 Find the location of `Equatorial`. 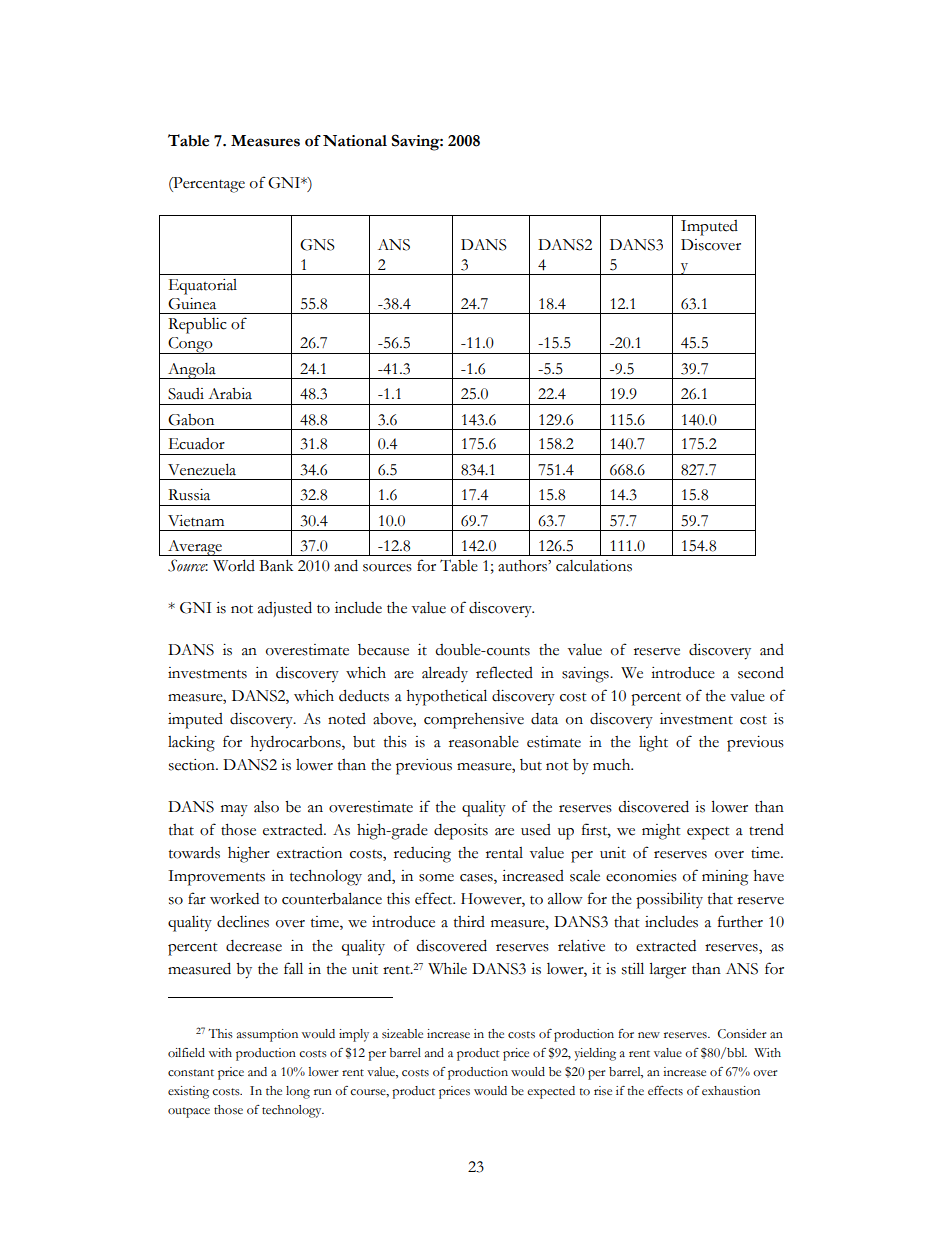

Equatorial is located at coordinates (203, 287).
